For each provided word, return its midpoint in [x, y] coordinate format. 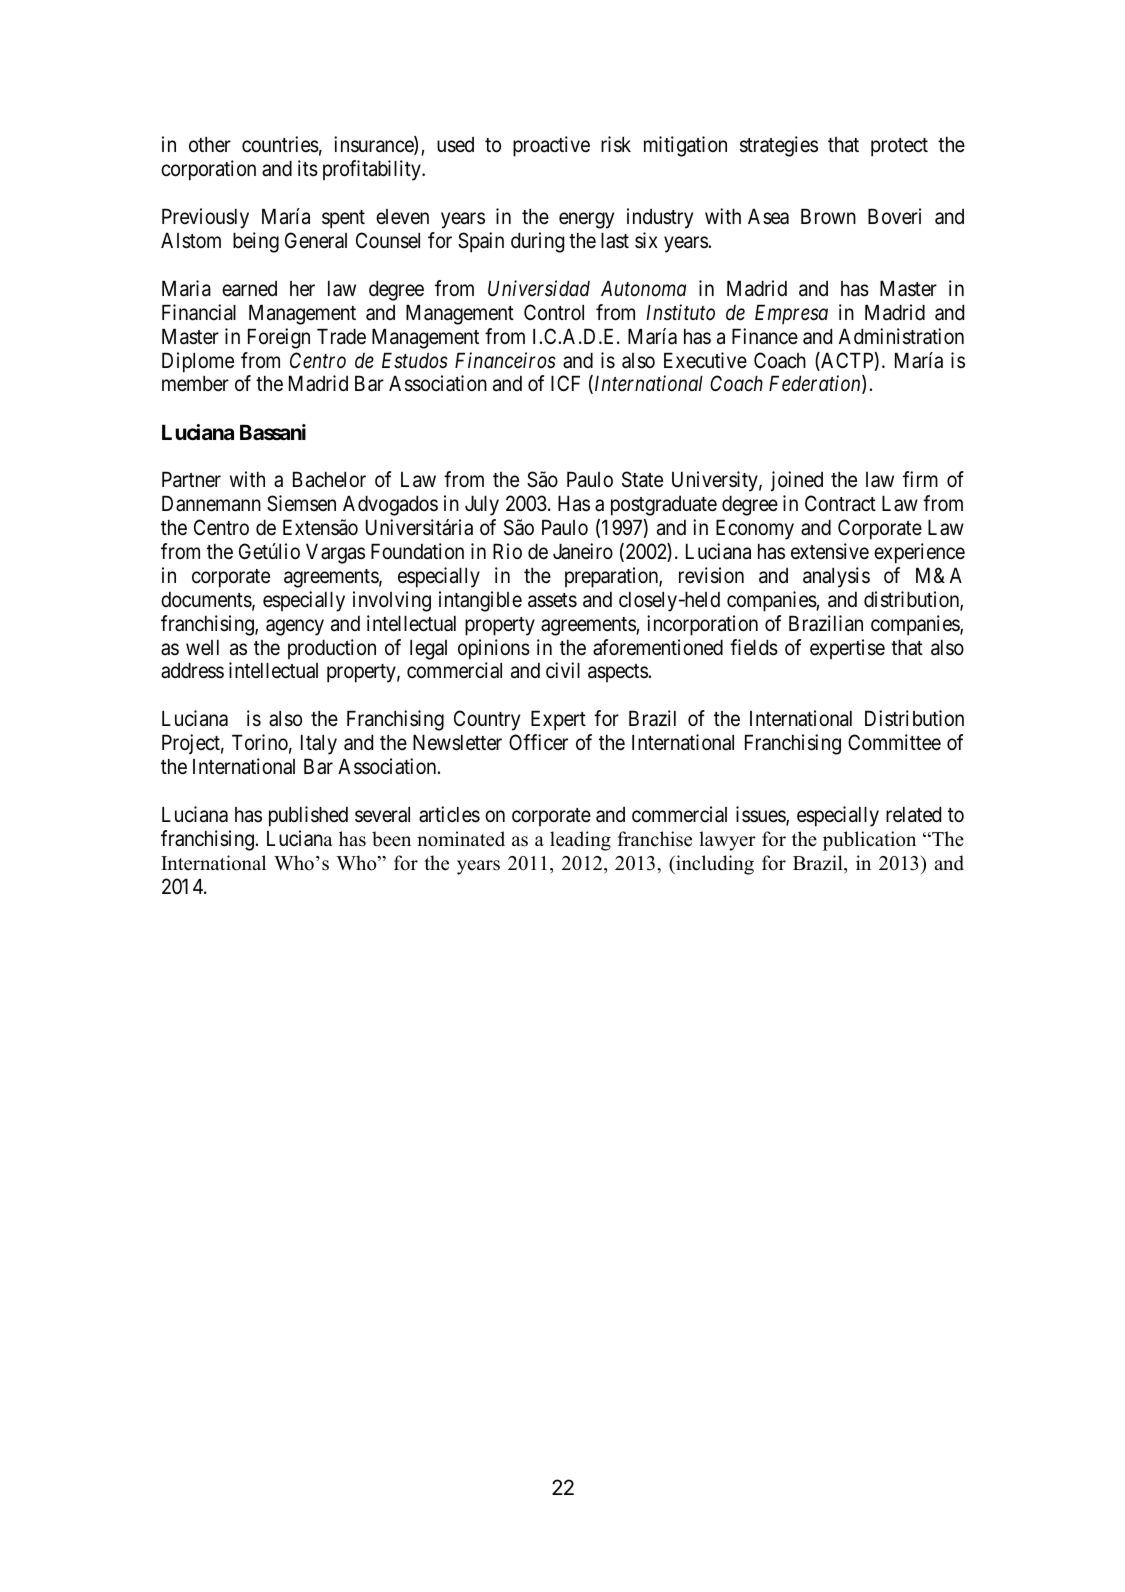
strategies [779, 146]
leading [580, 841]
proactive [551, 146]
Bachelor [329, 480]
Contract [840, 503]
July [482, 506]
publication [869, 841]
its [308, 168]
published [308, 816]
